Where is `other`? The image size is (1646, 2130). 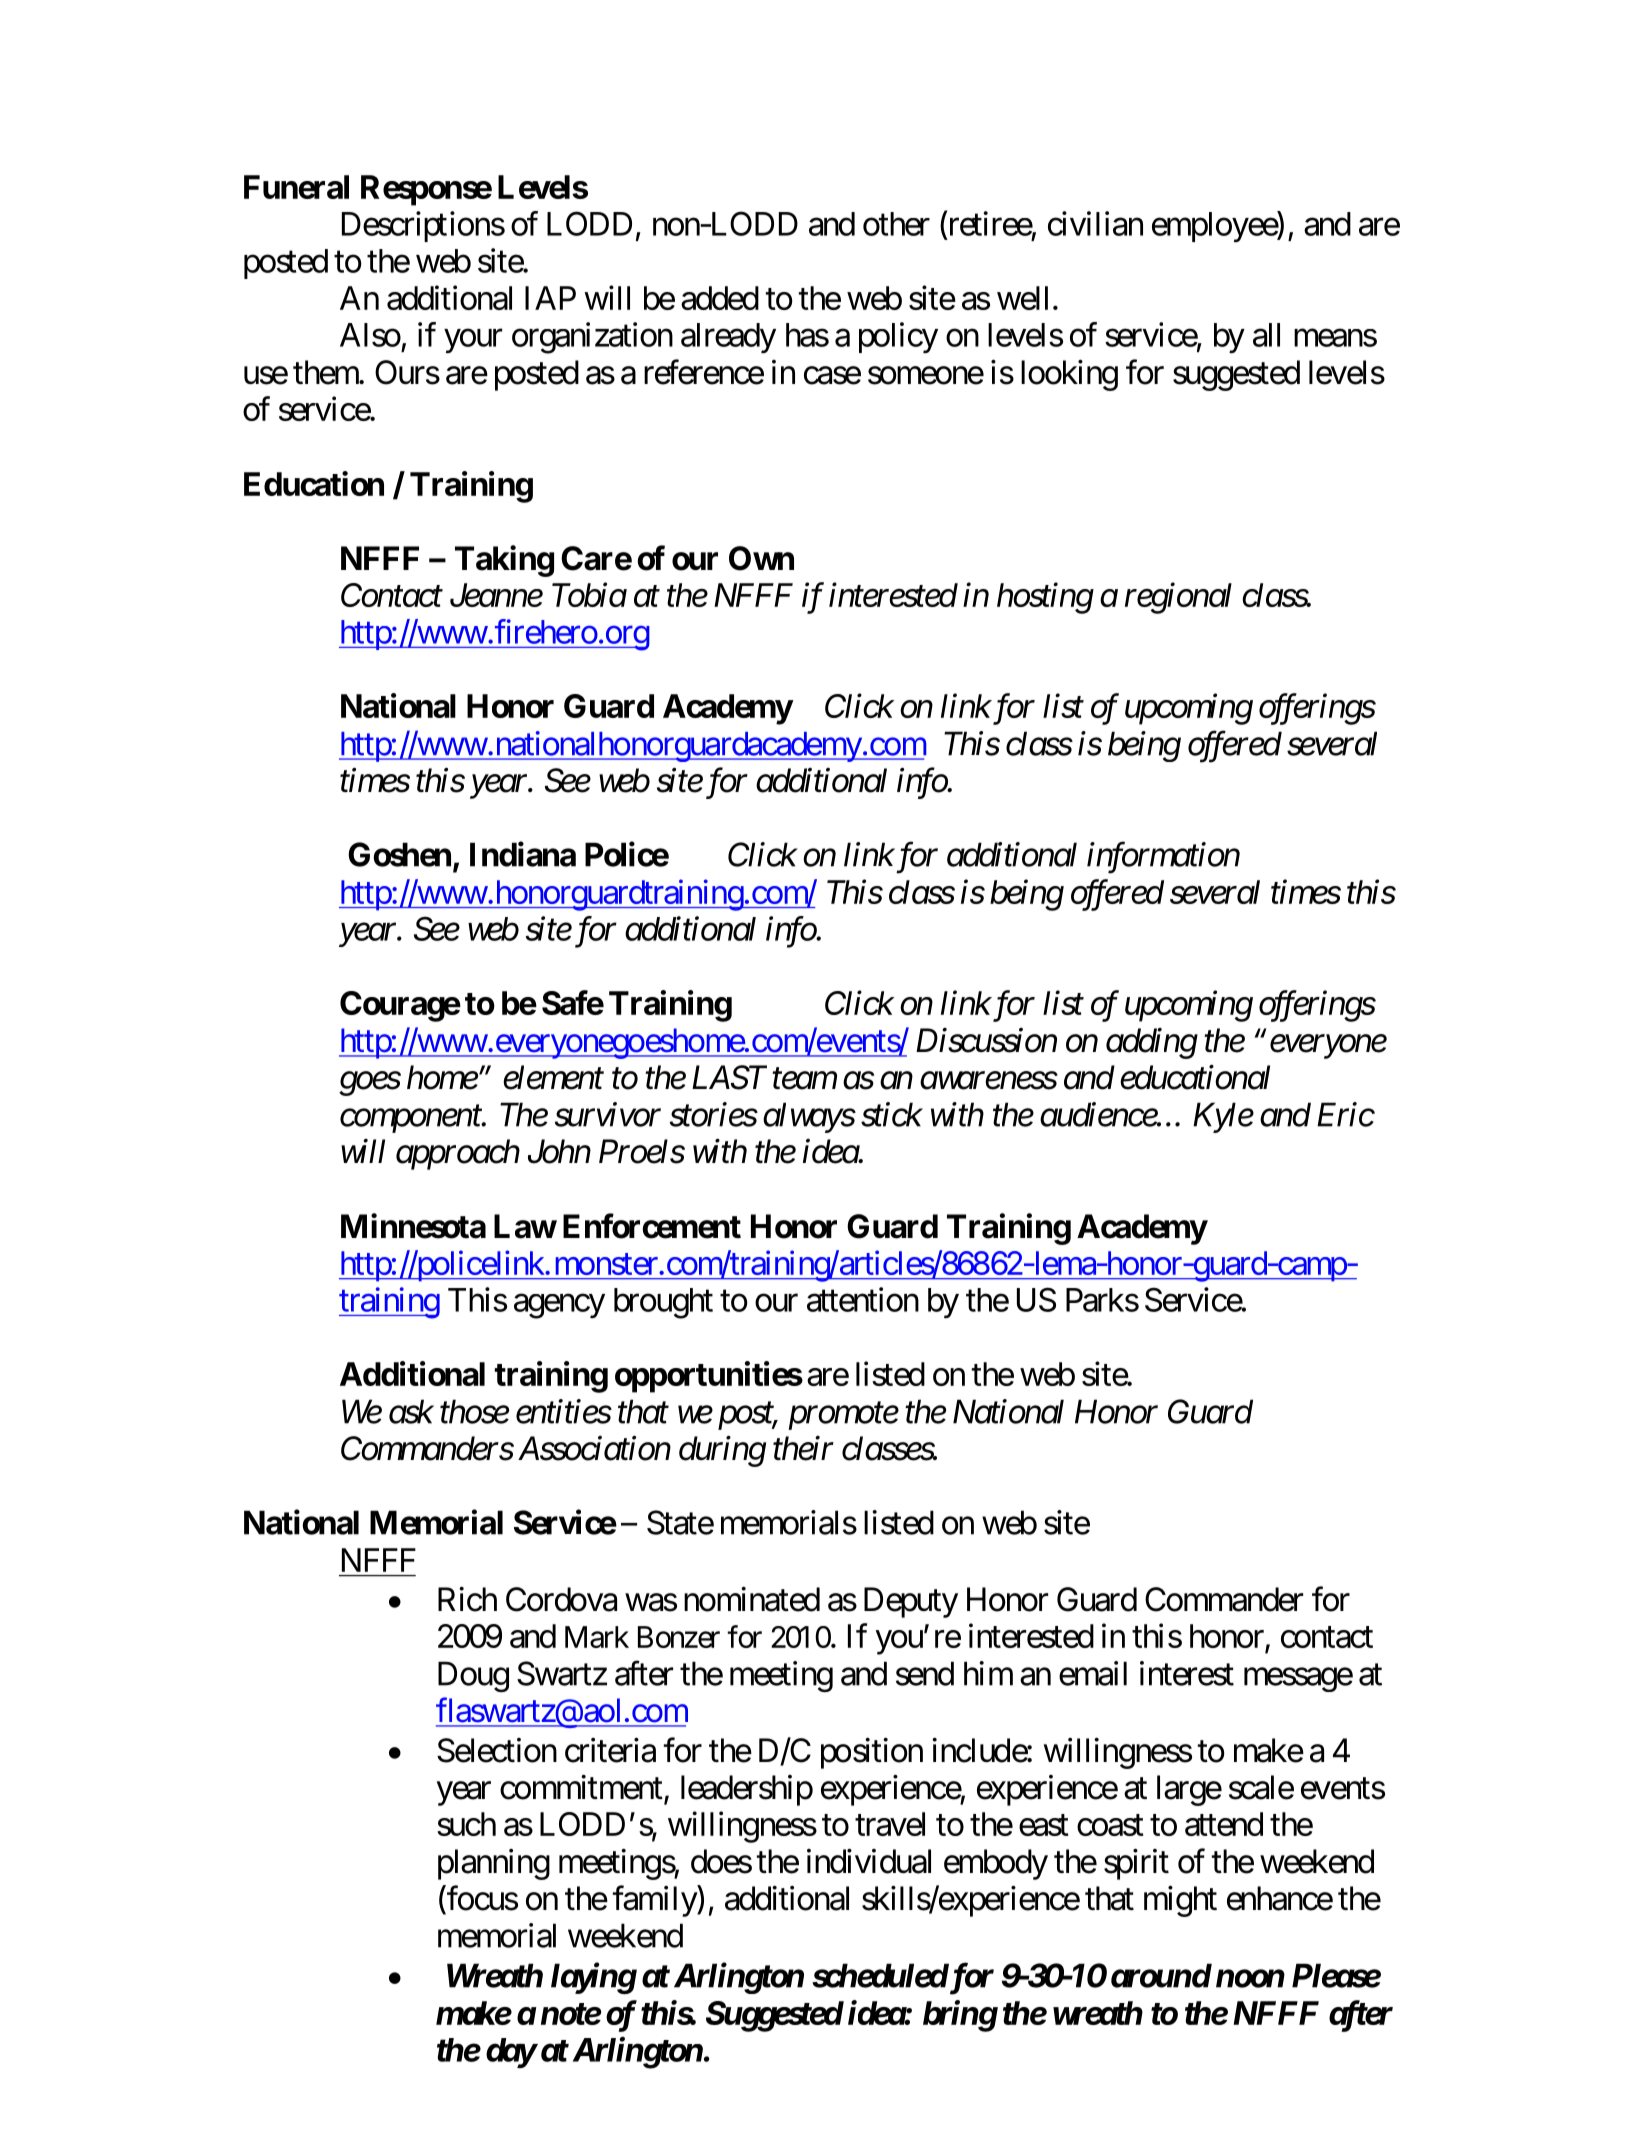 other is located at coordinates (896, 224).
